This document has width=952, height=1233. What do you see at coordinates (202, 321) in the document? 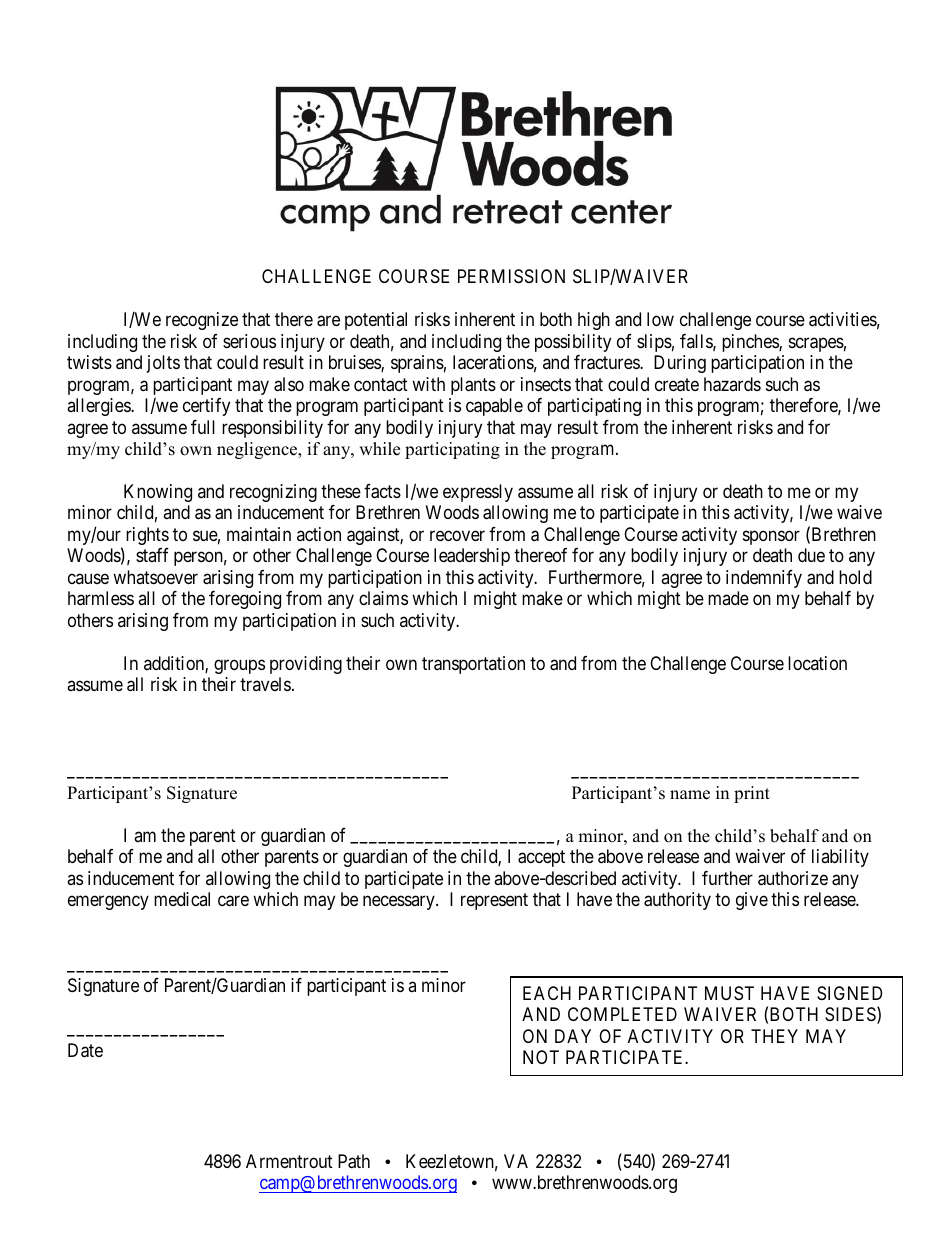
I see `recognize` at bounding box center [202, 321].
